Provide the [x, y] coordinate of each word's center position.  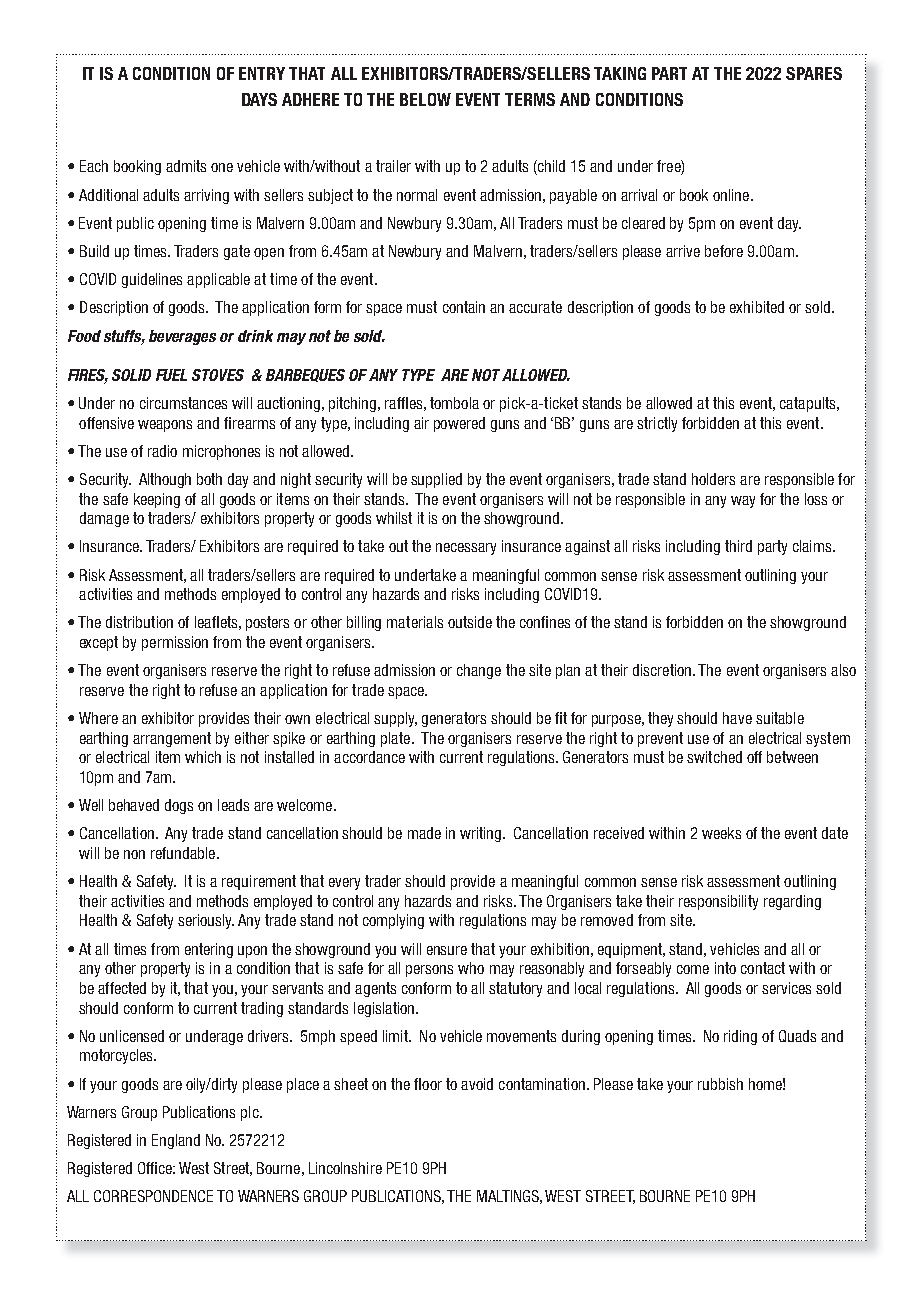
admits [186, 166]
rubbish [720, 1084]
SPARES [814, 73]
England [176, 1141]
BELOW [425, 99]
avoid [477, 1084]
